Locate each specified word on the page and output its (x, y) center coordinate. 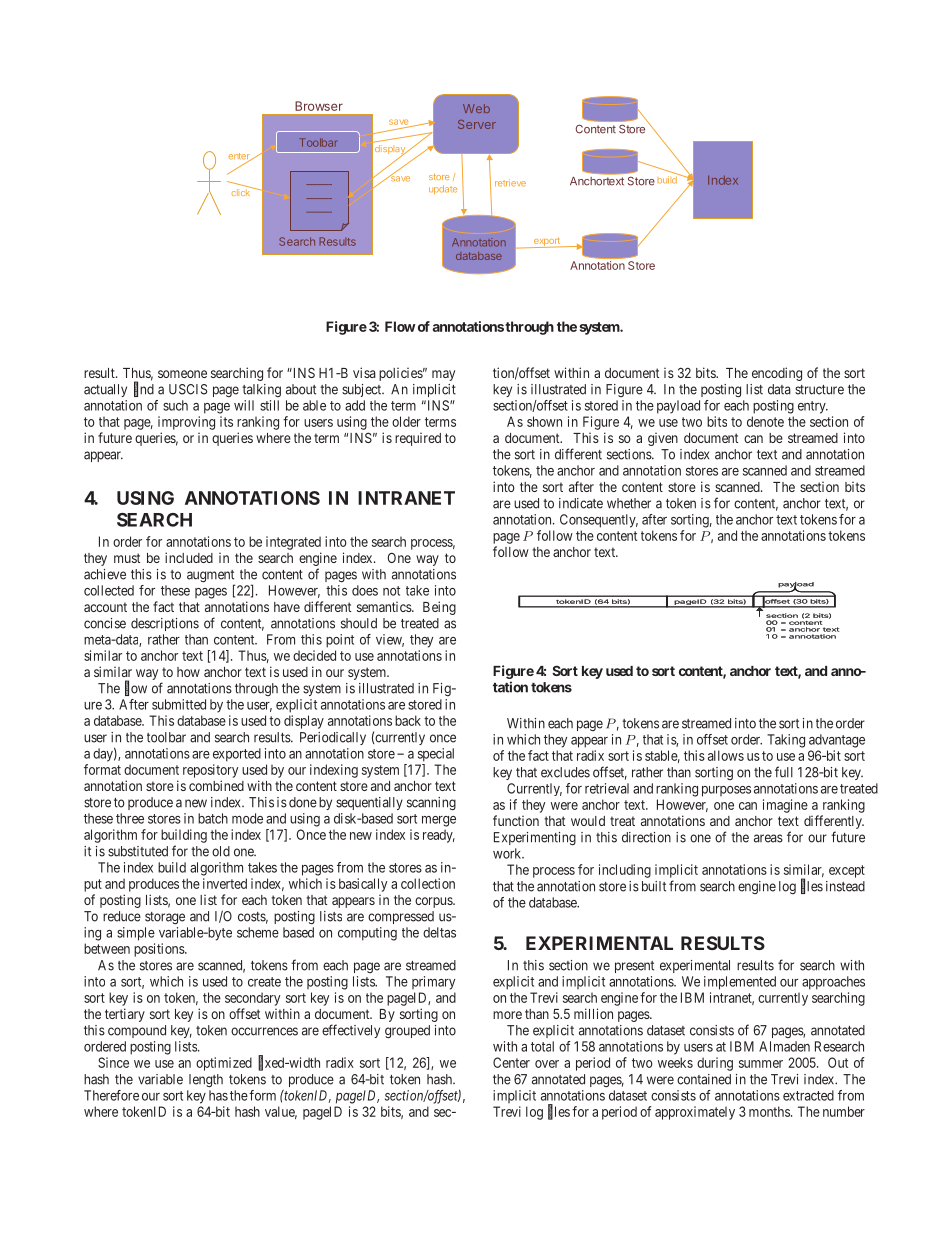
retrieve (510, 183)
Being (439, 608)
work (508, 853)
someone (182, 374)
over (547, 1064)
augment (211, 577)
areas (768, 838)
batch (213, 818)
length (206, 1080)
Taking (786, 741)
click (242, 191)
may (443, 375)
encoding (777, 374)
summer (761, 1064)
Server (477, 124)
